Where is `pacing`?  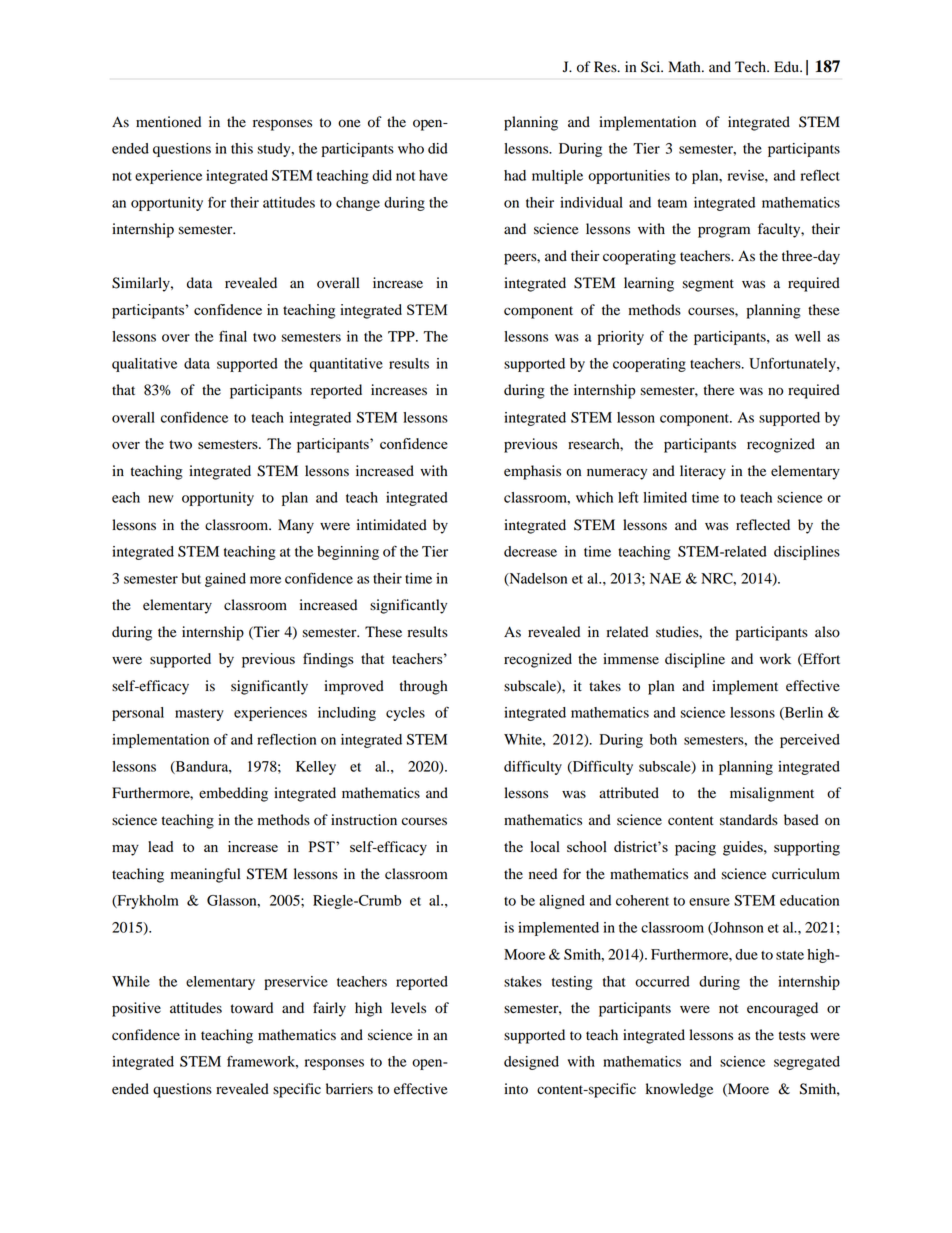
pacing is located at coordinates (695, 848).
